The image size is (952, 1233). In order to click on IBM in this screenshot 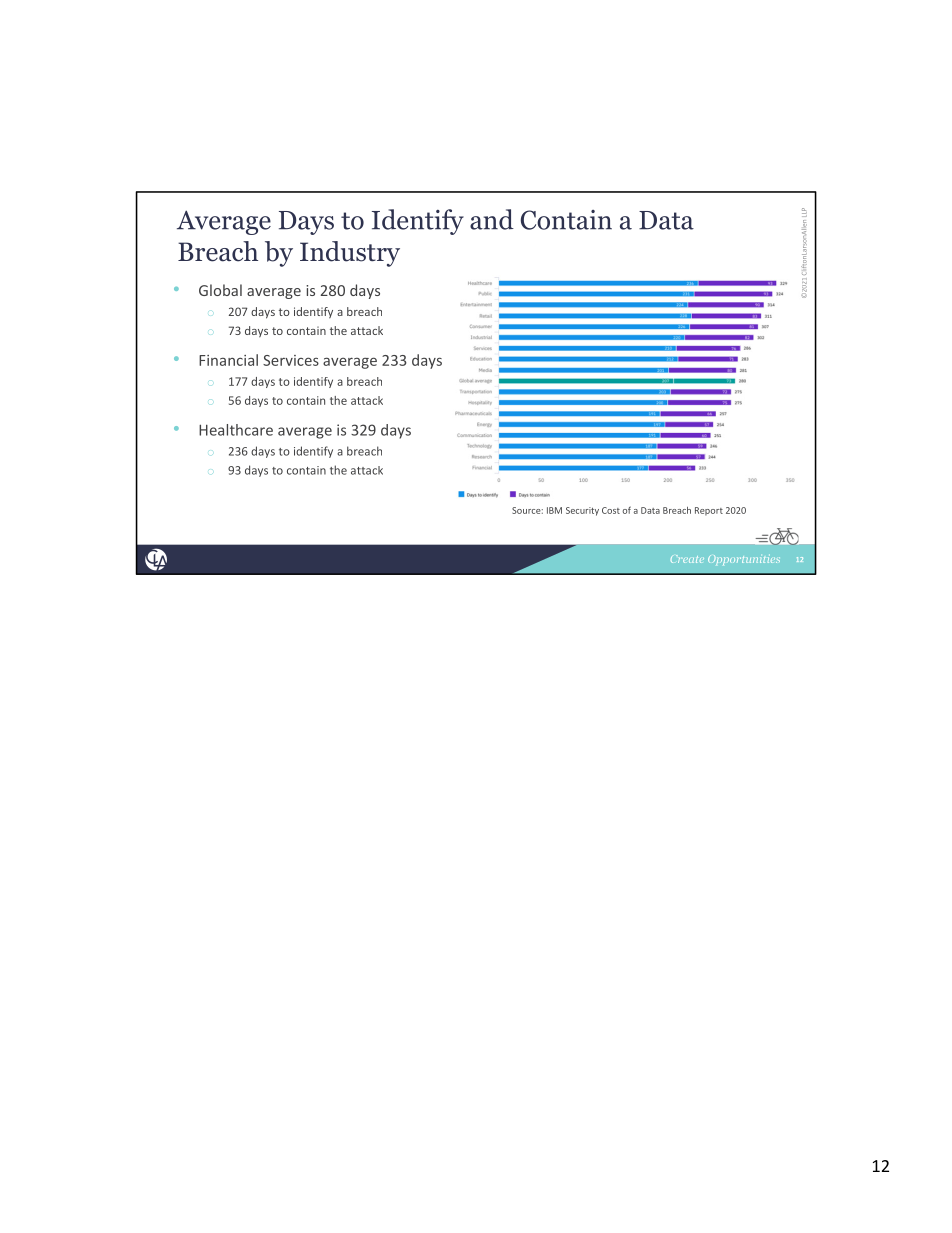, I will do `click(554, 510)`.
